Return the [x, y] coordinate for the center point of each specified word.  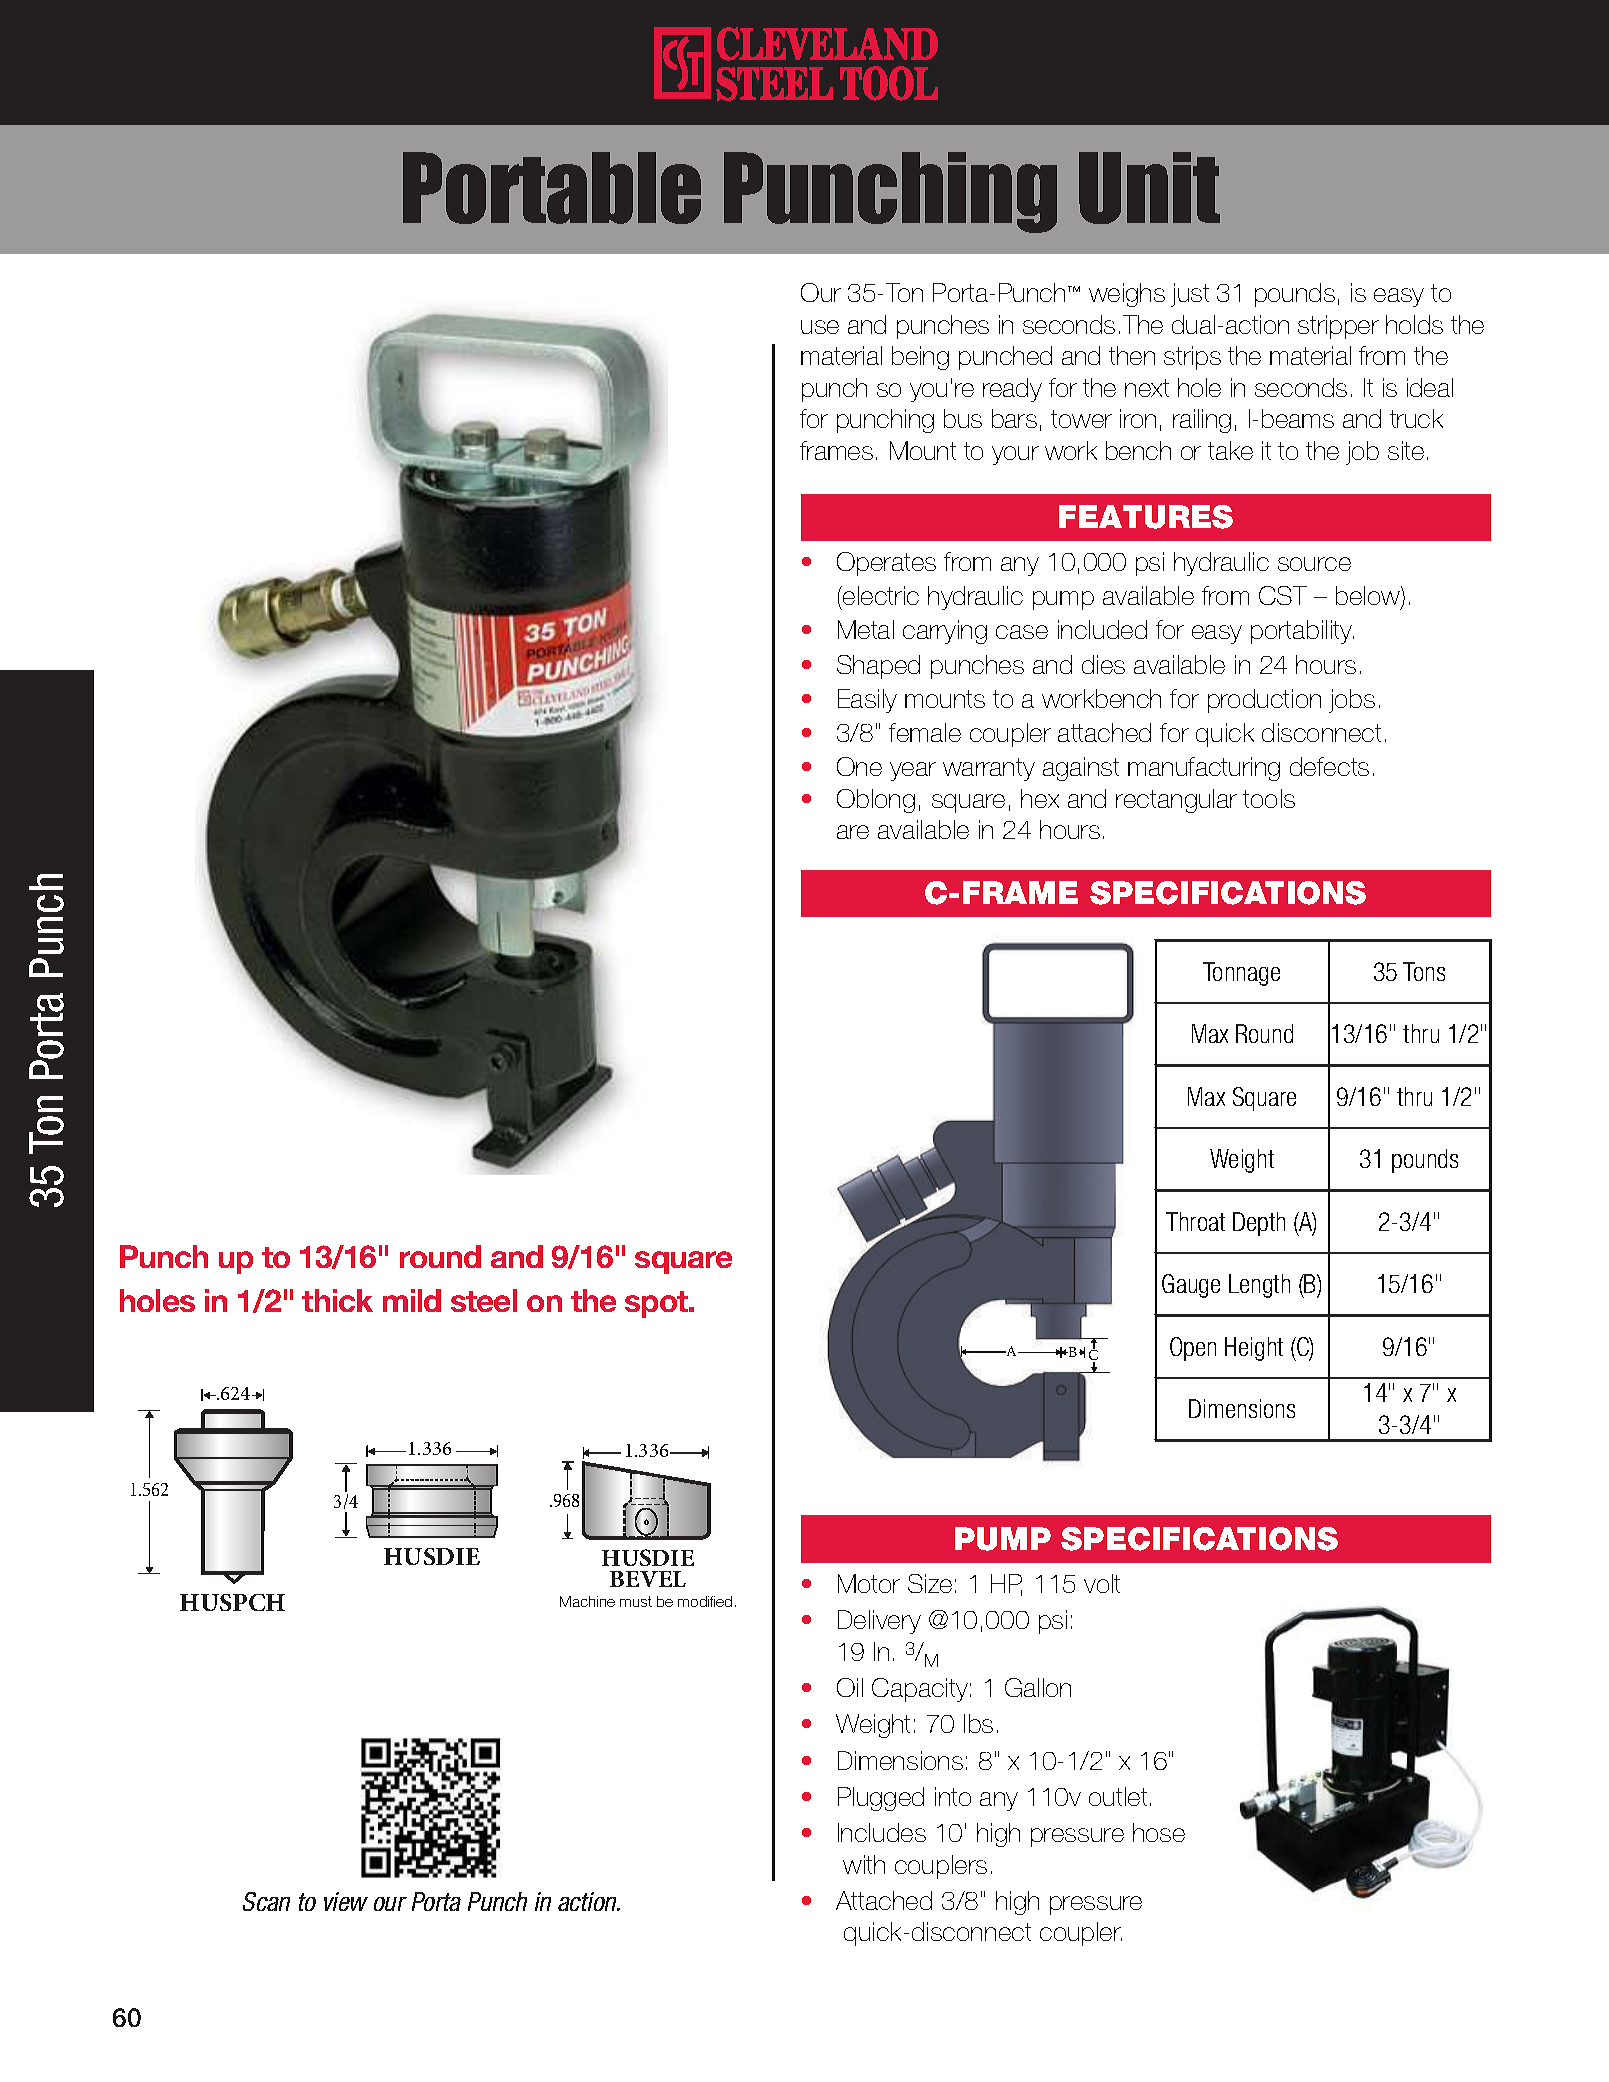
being [920, 358]
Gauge [1191, 1286]
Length [1259, 1286]
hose [1159, 1832]
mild [412, 1300]
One [859, 766]
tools [1269, 798]
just [1190, 295]
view [346, 1901]
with [864, 1864]
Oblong [876, 801]
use [820, 327]
